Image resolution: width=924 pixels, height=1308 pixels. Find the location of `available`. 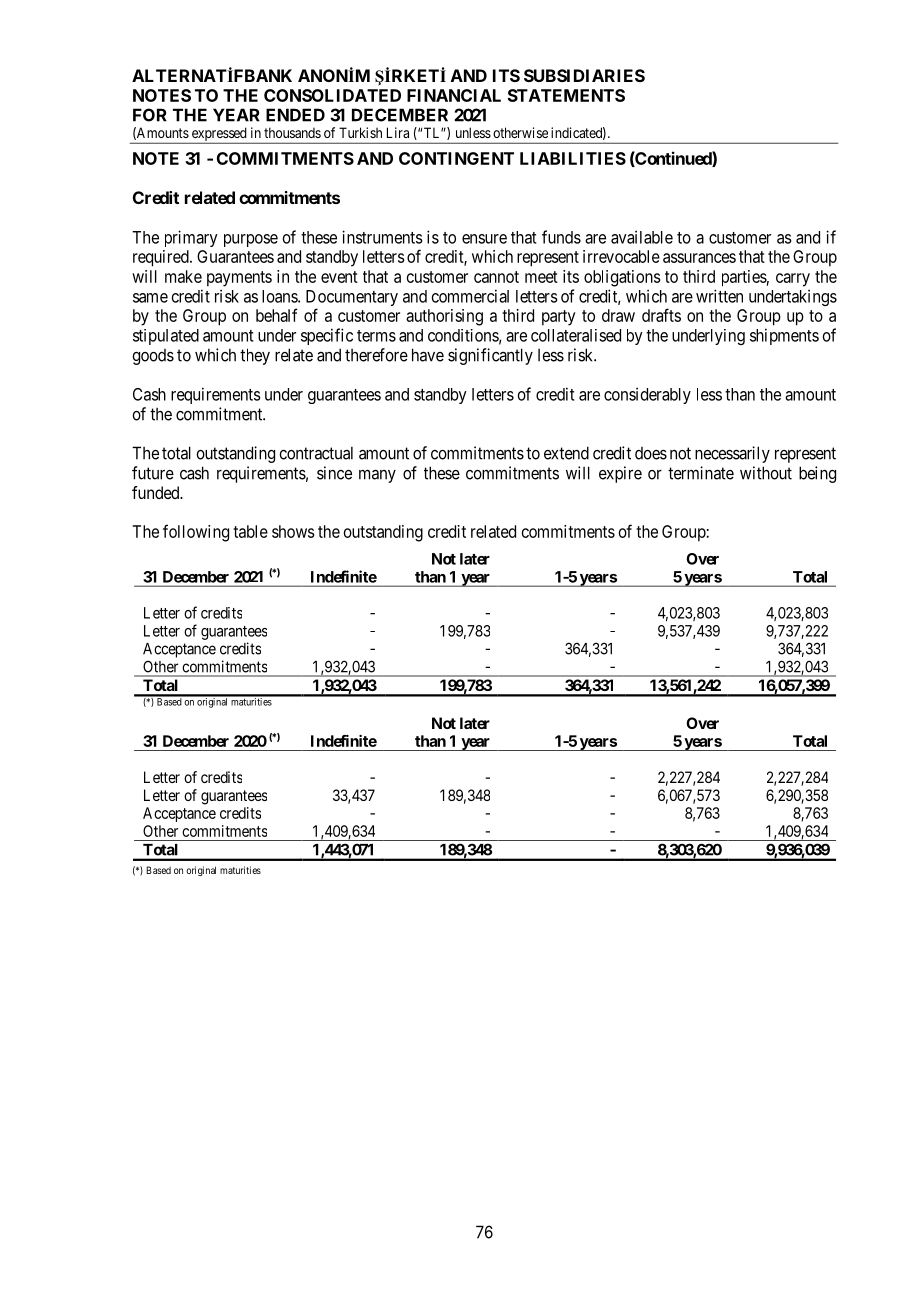

available is located at coordinates (642, 237).
